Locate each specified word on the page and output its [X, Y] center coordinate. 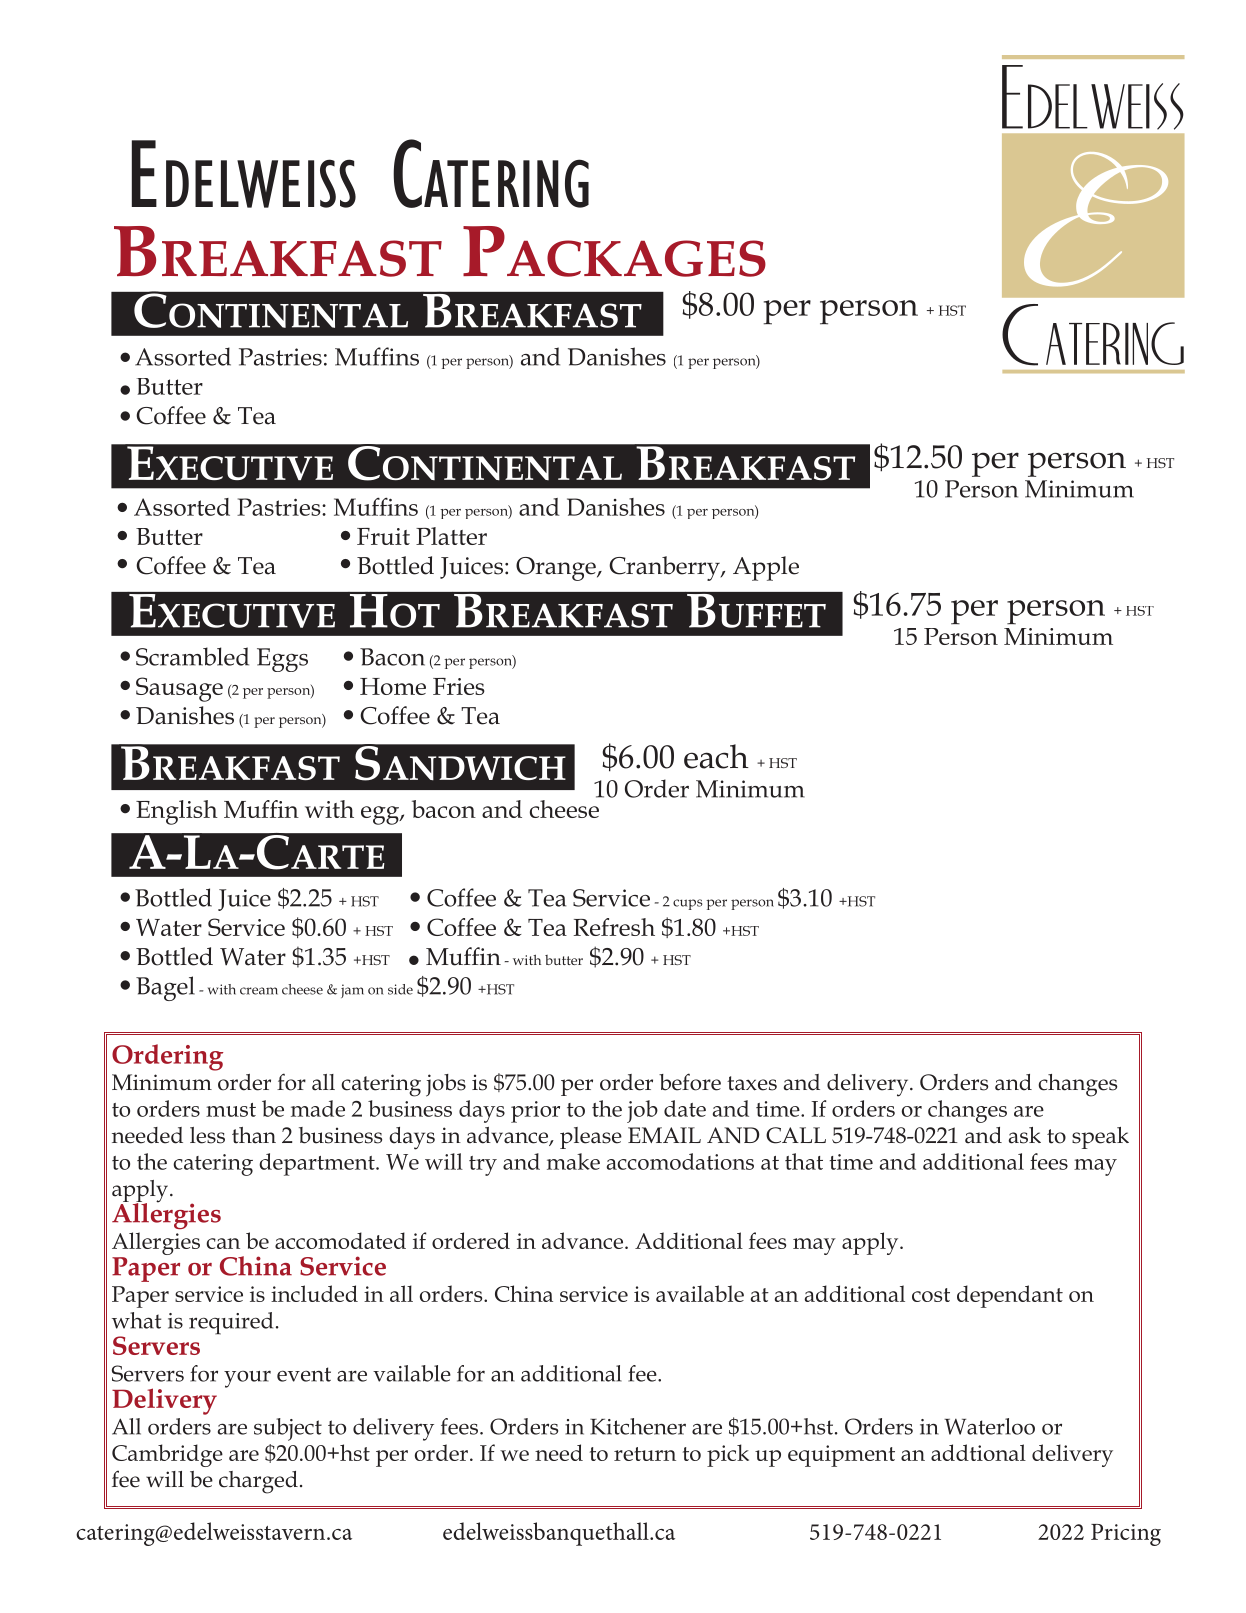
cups [688, 904]
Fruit [383, 536]
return [645, 1454]
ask [1025, 1135]
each [716, 756]
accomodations [680, 1161]
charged [258, 1482]
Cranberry [665, 568]
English [177, 812]
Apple [766, 568]
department [318, 1164]
